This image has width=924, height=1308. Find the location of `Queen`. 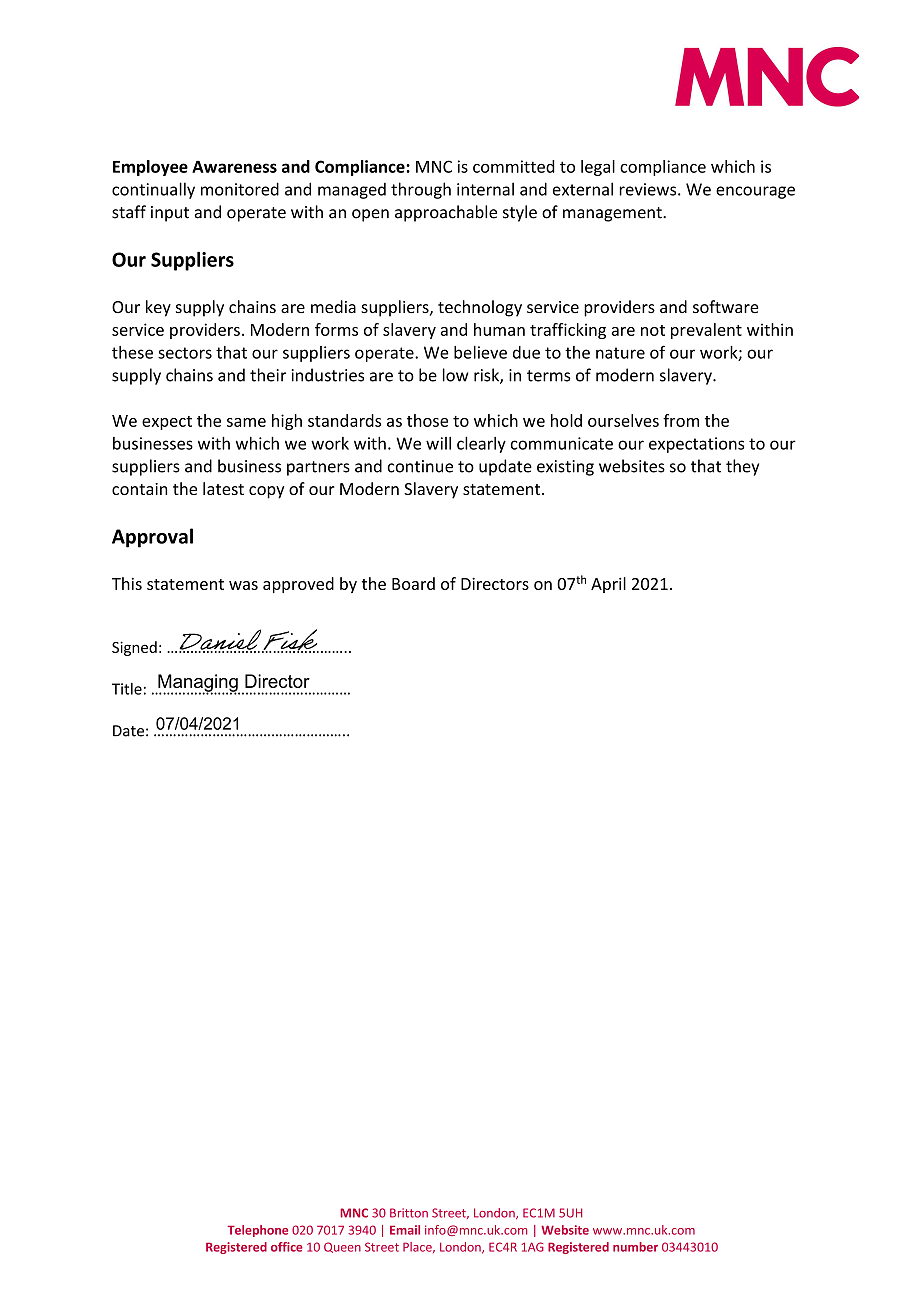

Queen is located at coordinates (342, 1247).
